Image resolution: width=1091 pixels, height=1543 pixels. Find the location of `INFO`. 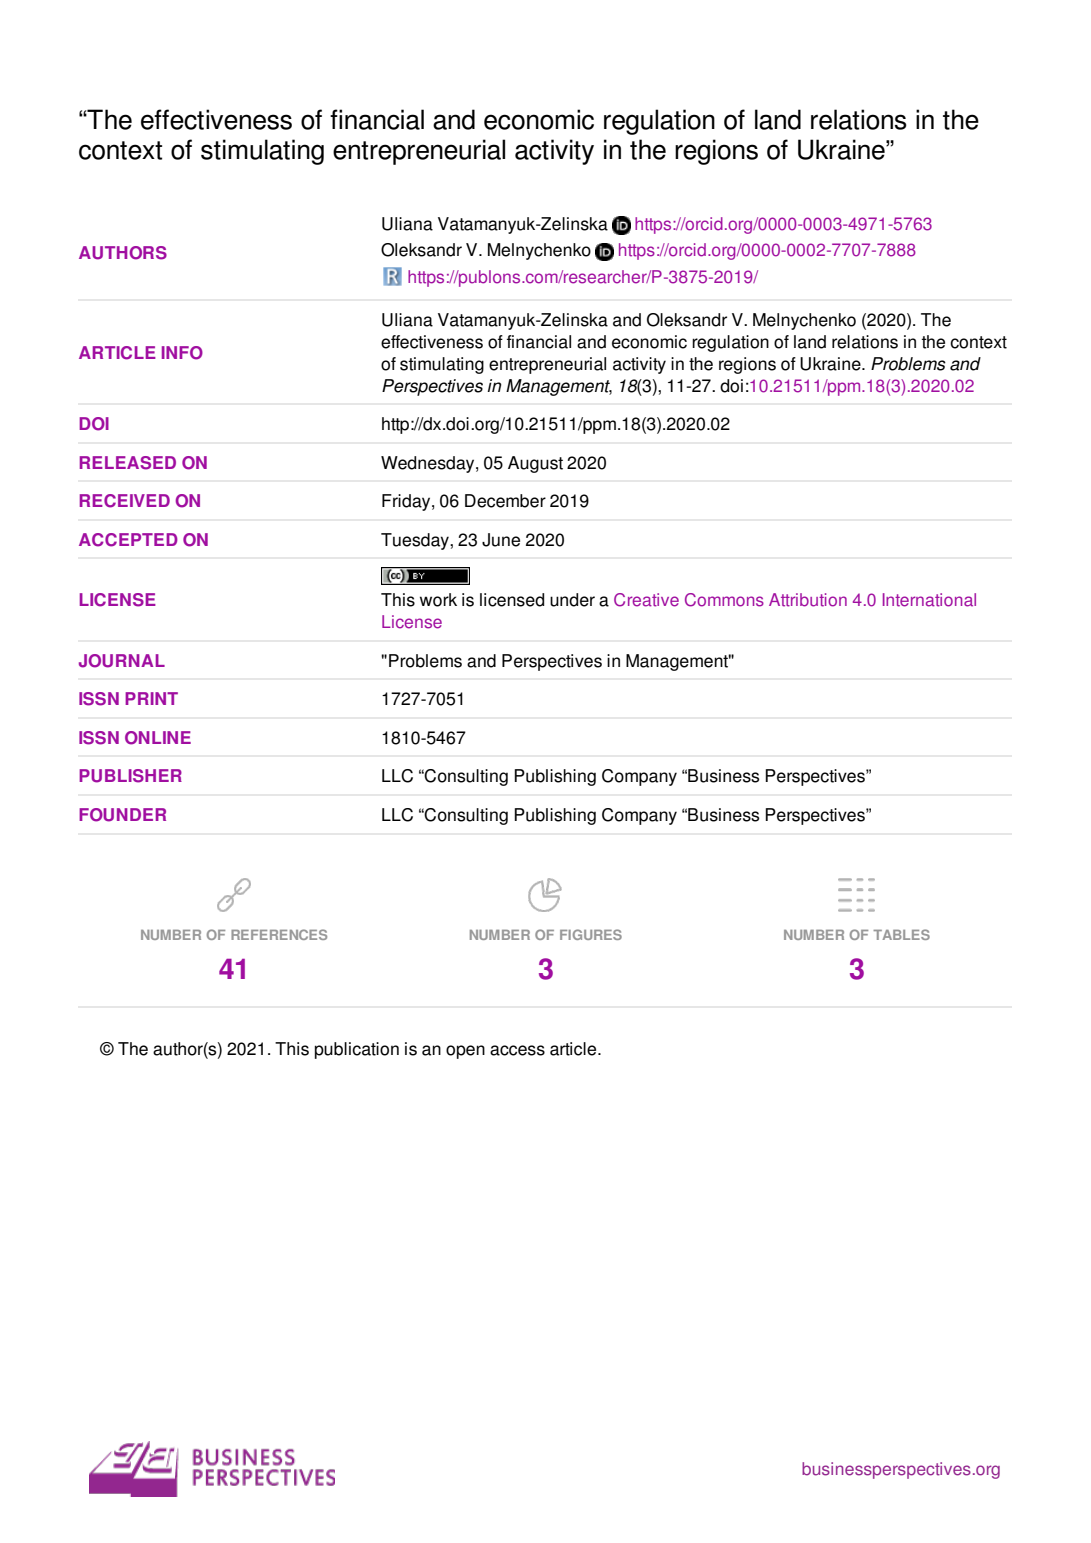

INFO is located at coordinates (182, 353).
